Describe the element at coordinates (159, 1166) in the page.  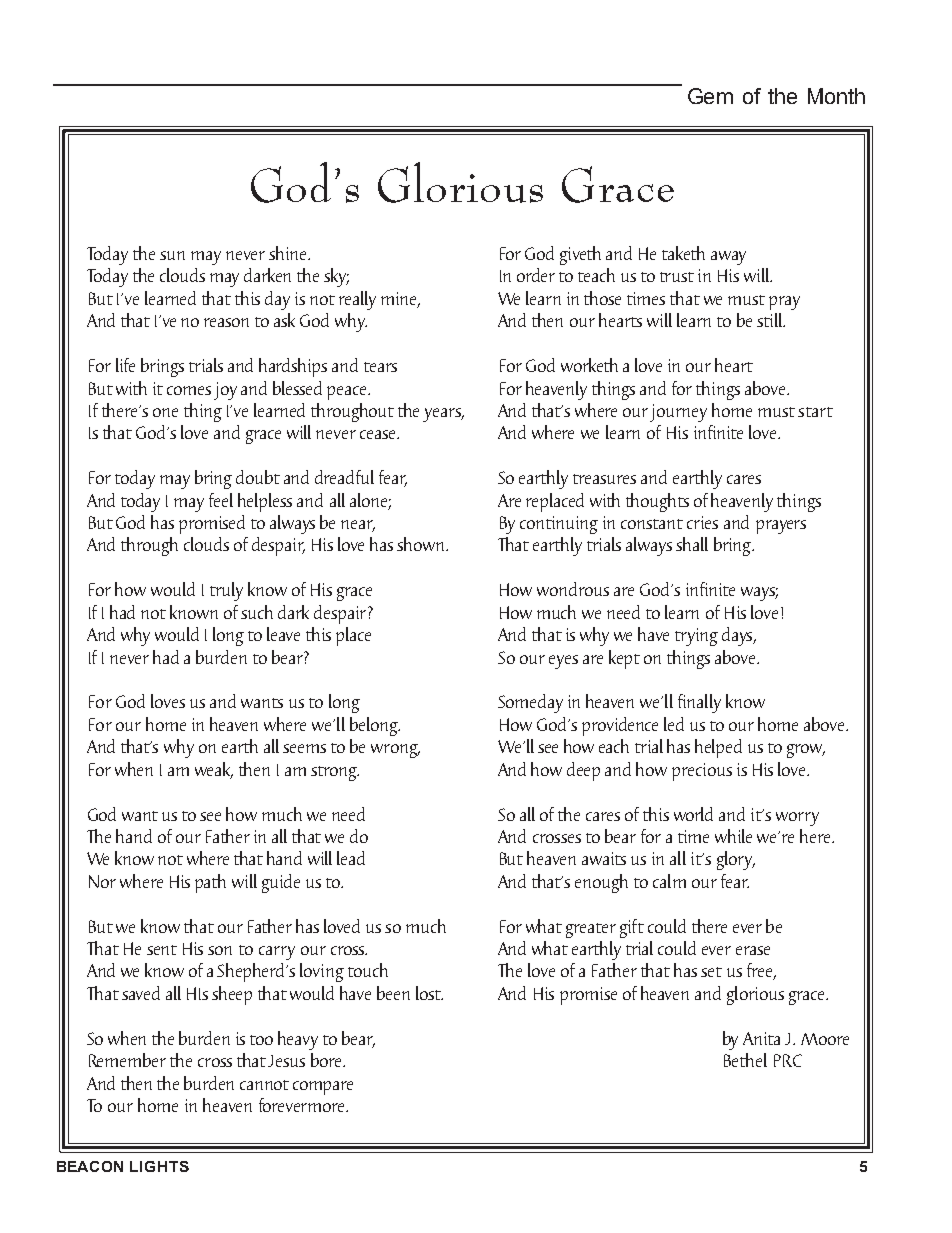
I see `LIGHTS` at that location.
